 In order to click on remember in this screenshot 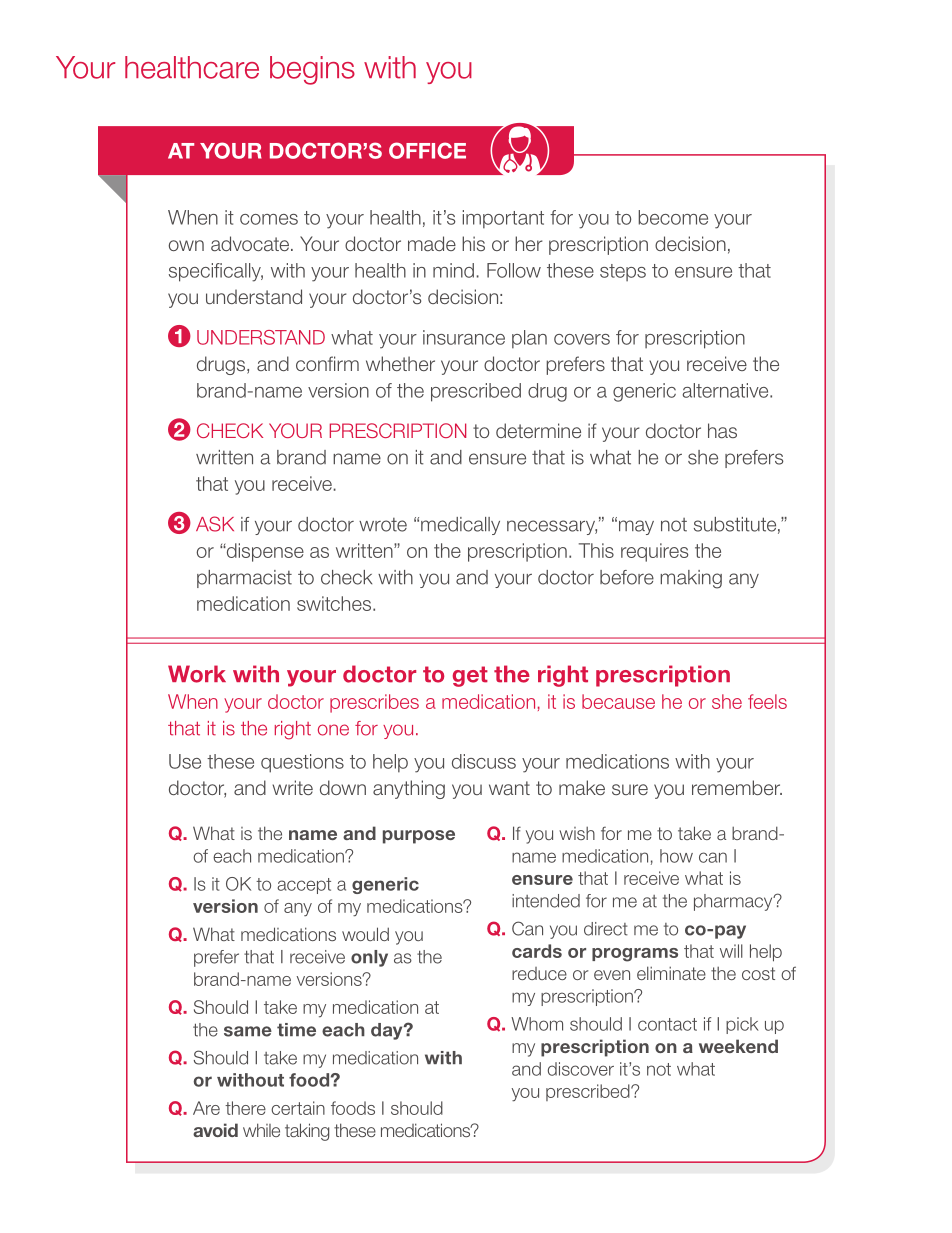, I will do `click(737, 787)`.
